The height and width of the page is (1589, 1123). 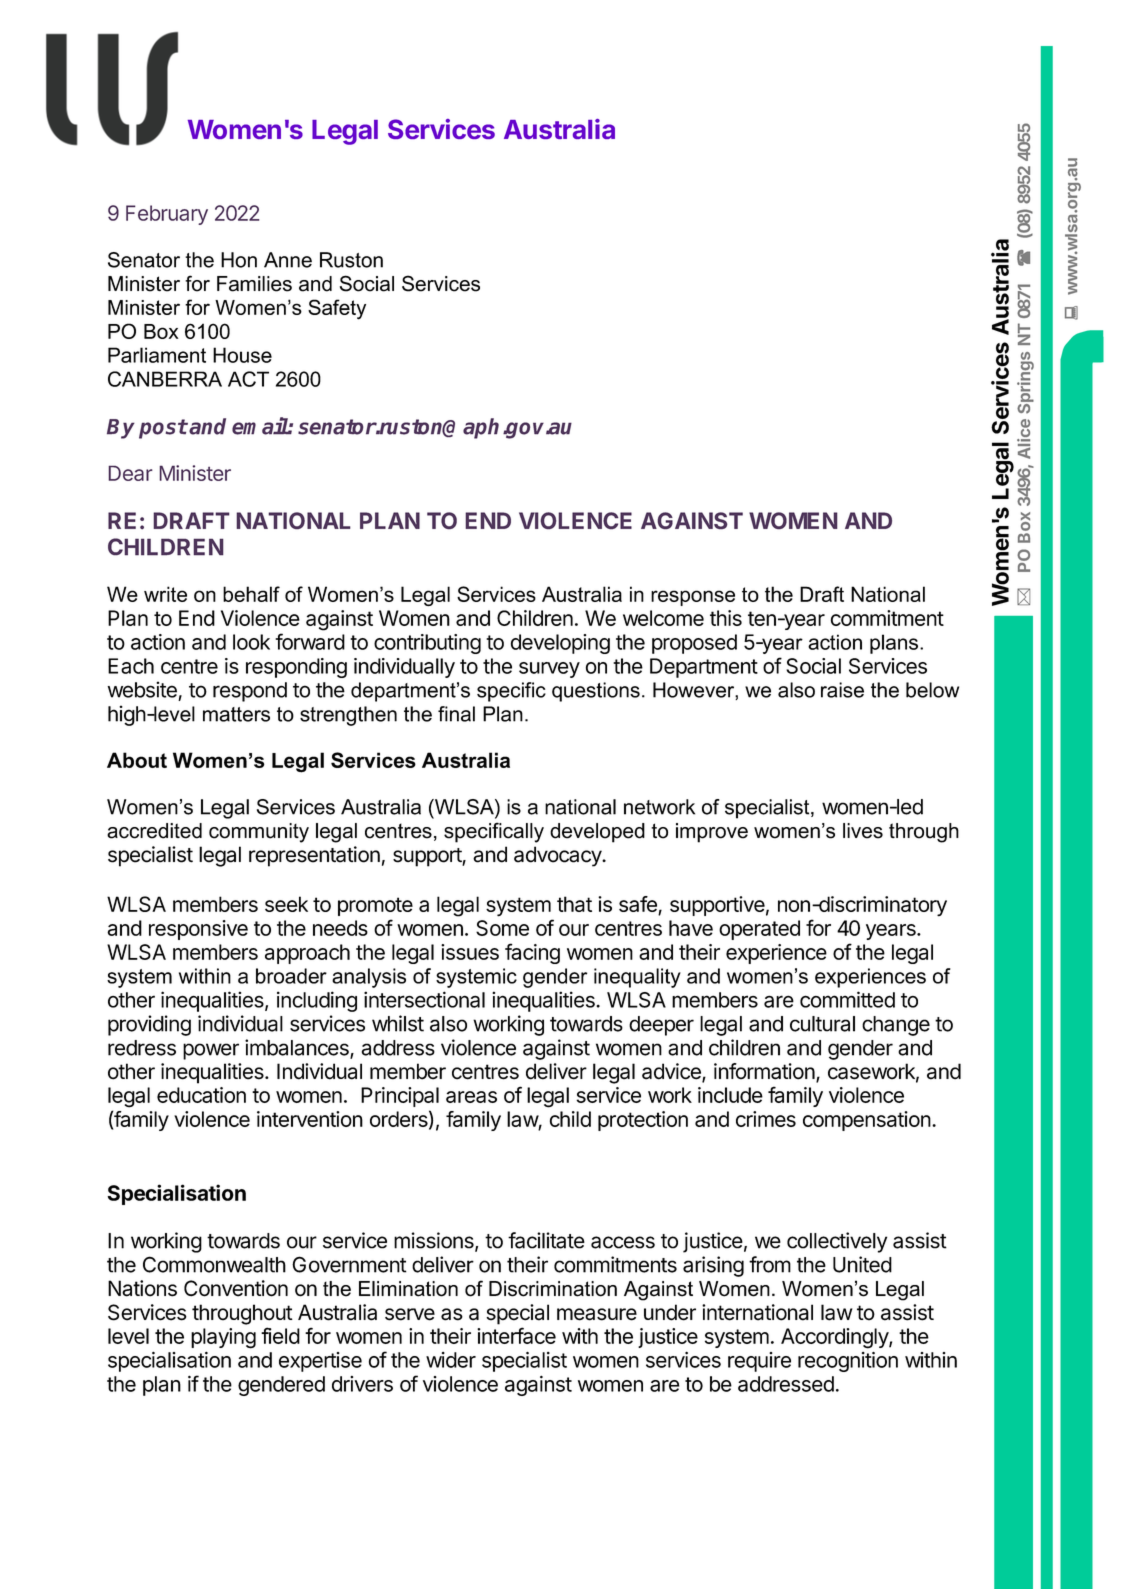 I want to click on behalf, so click(x=251, y=594).
